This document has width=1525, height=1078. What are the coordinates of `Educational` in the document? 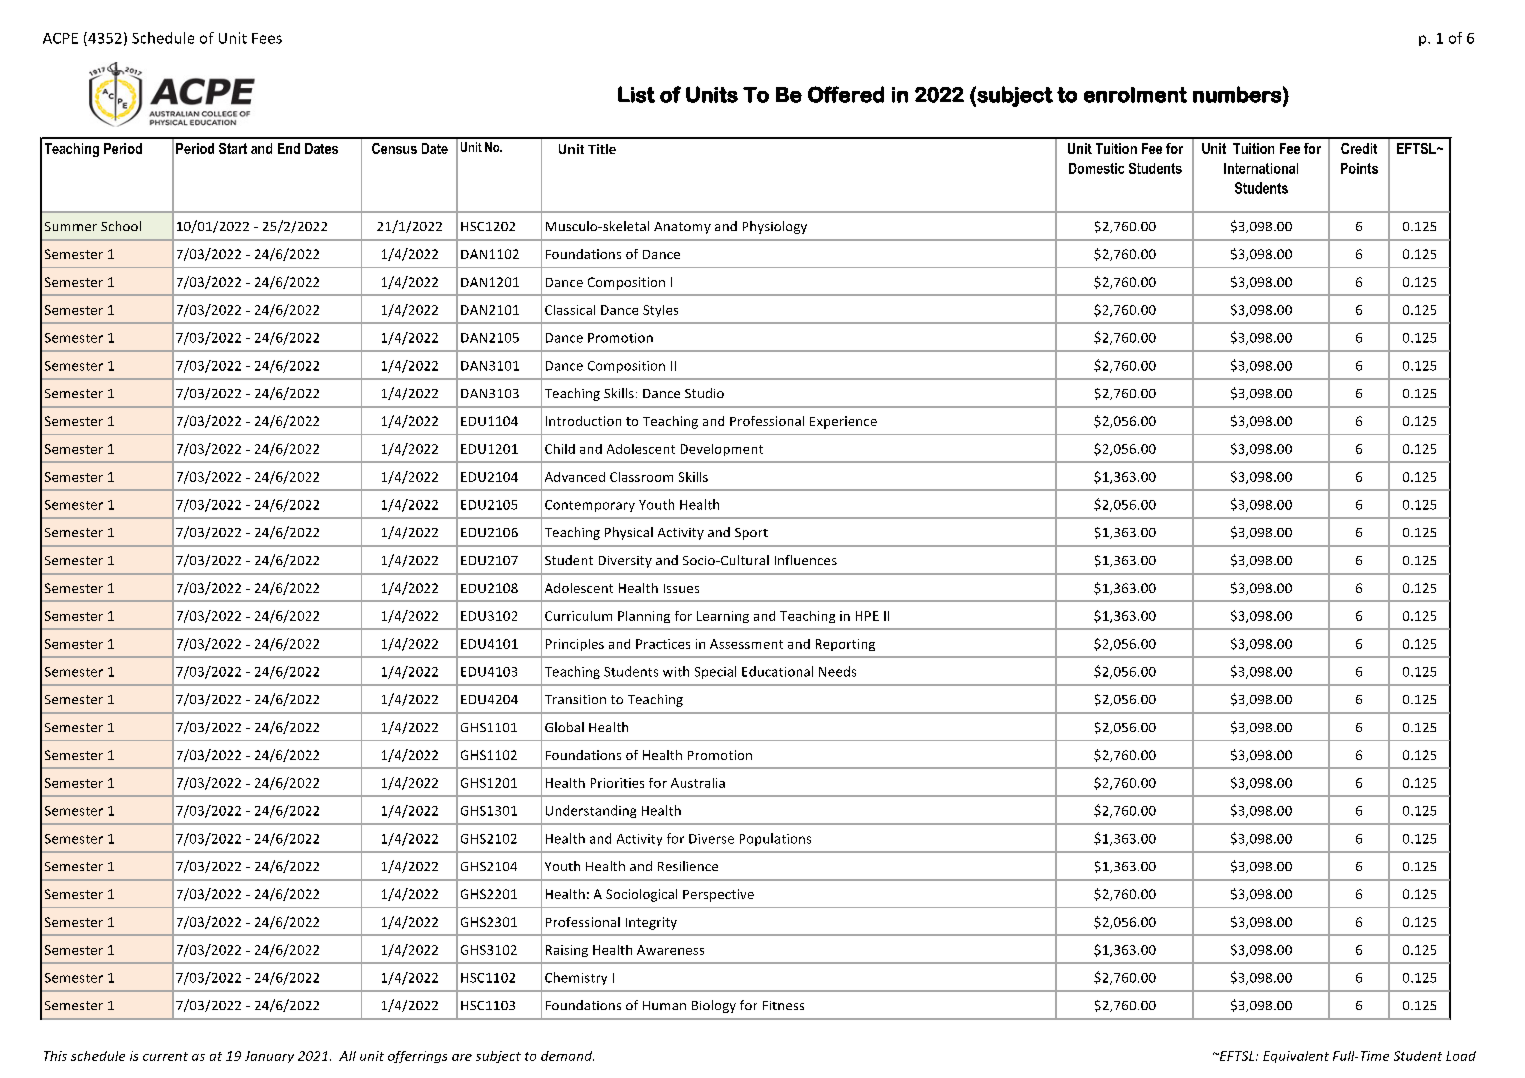 It's located at (777, 671).
